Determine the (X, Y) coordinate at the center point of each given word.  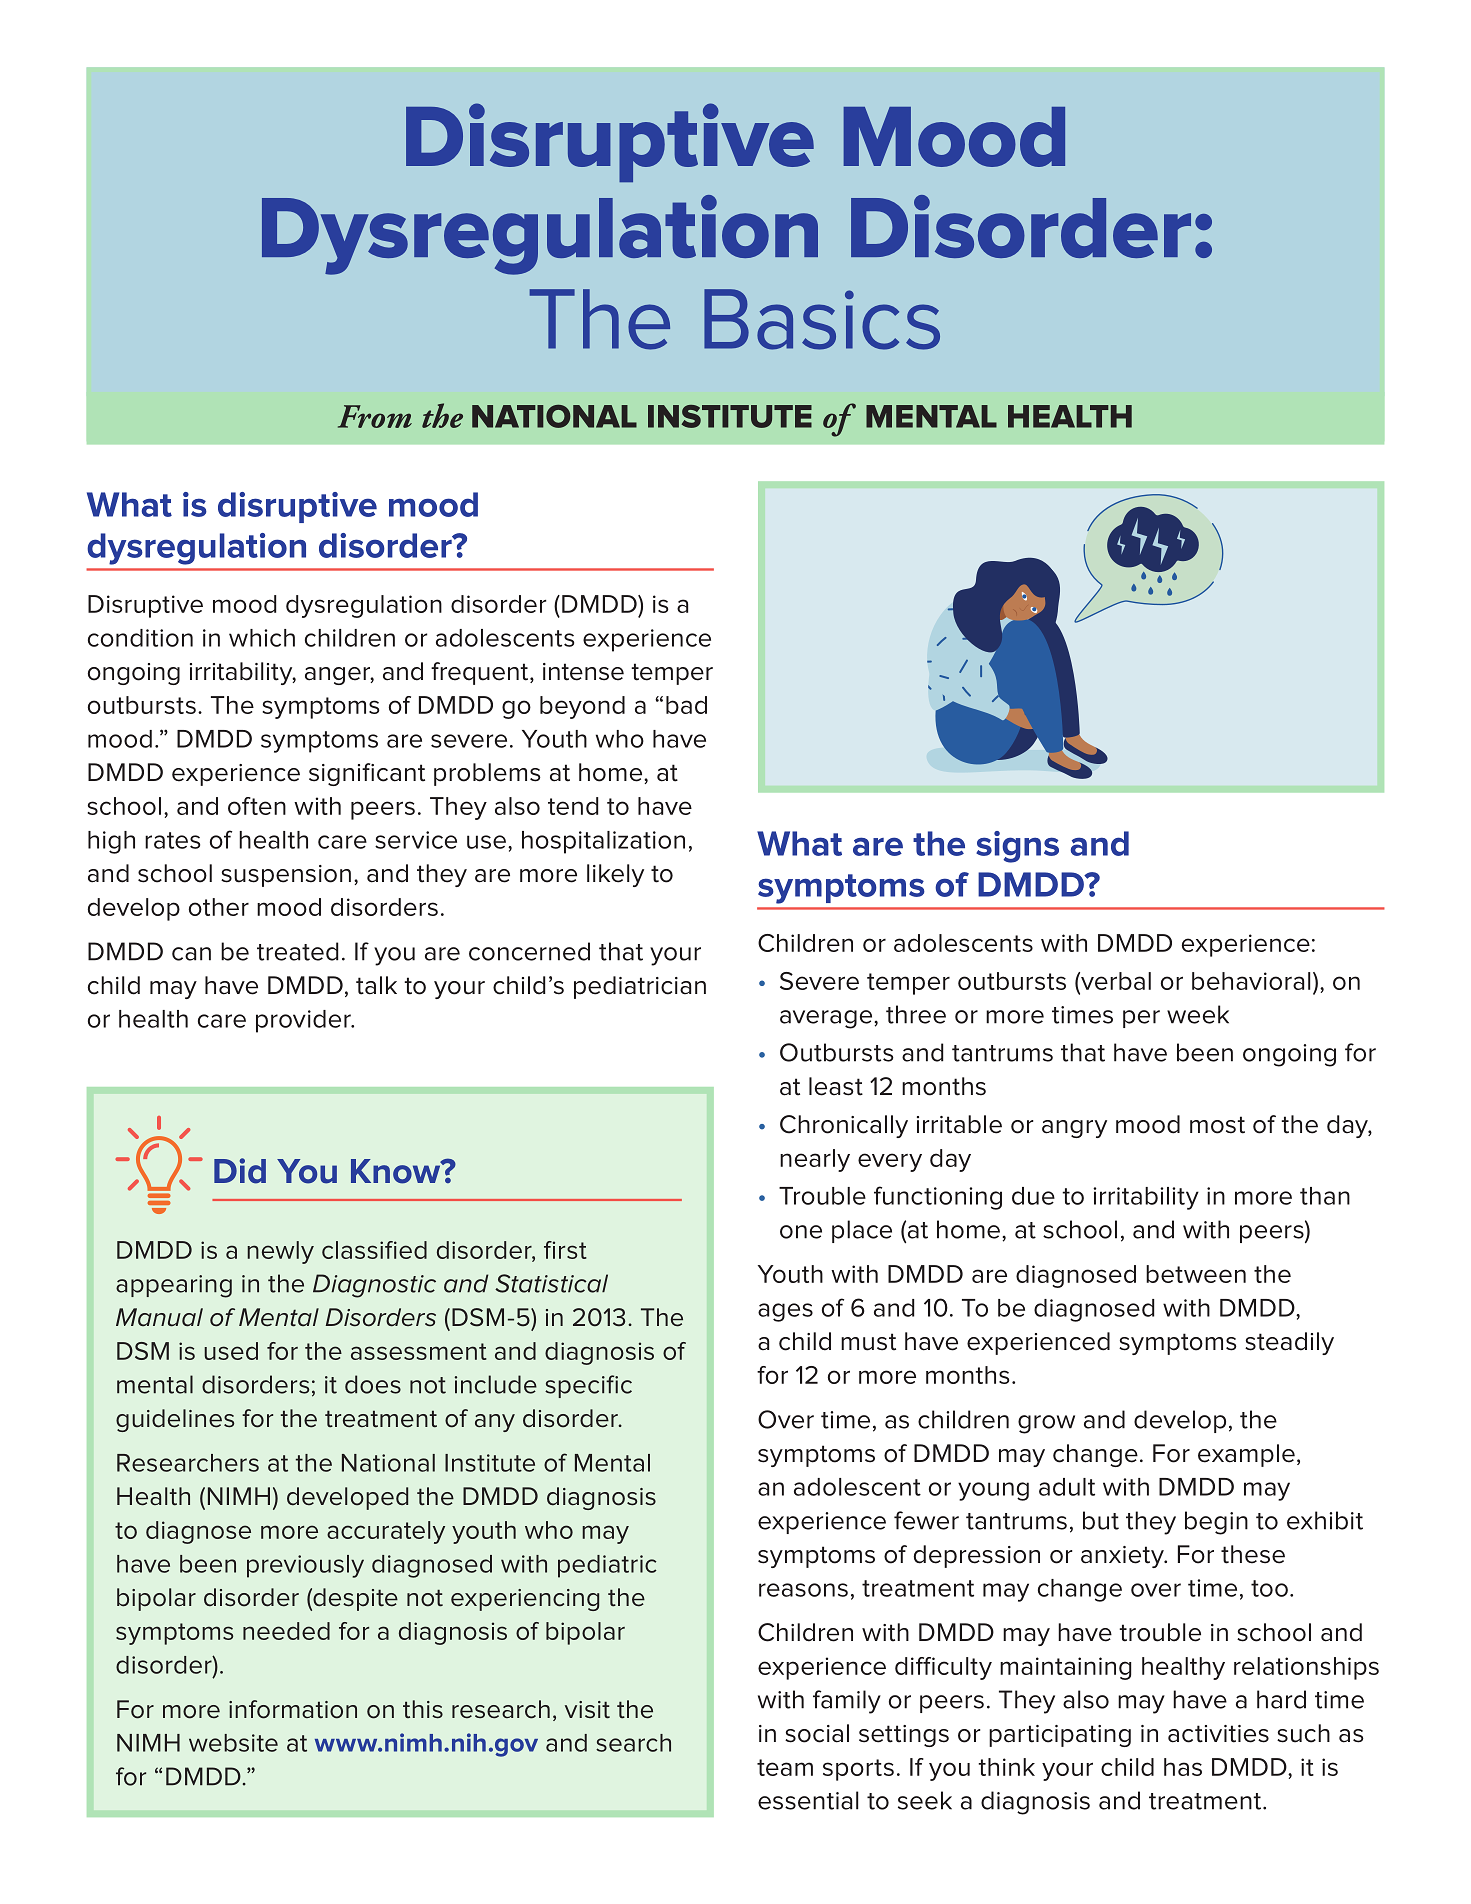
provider (304, 1021)
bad (686, 705)
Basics (822, 319)
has (1183, 1767)
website (233, 1743)
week (1198, 1014)
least (836, 1086)
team (785, 1767)
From (375, 416)
